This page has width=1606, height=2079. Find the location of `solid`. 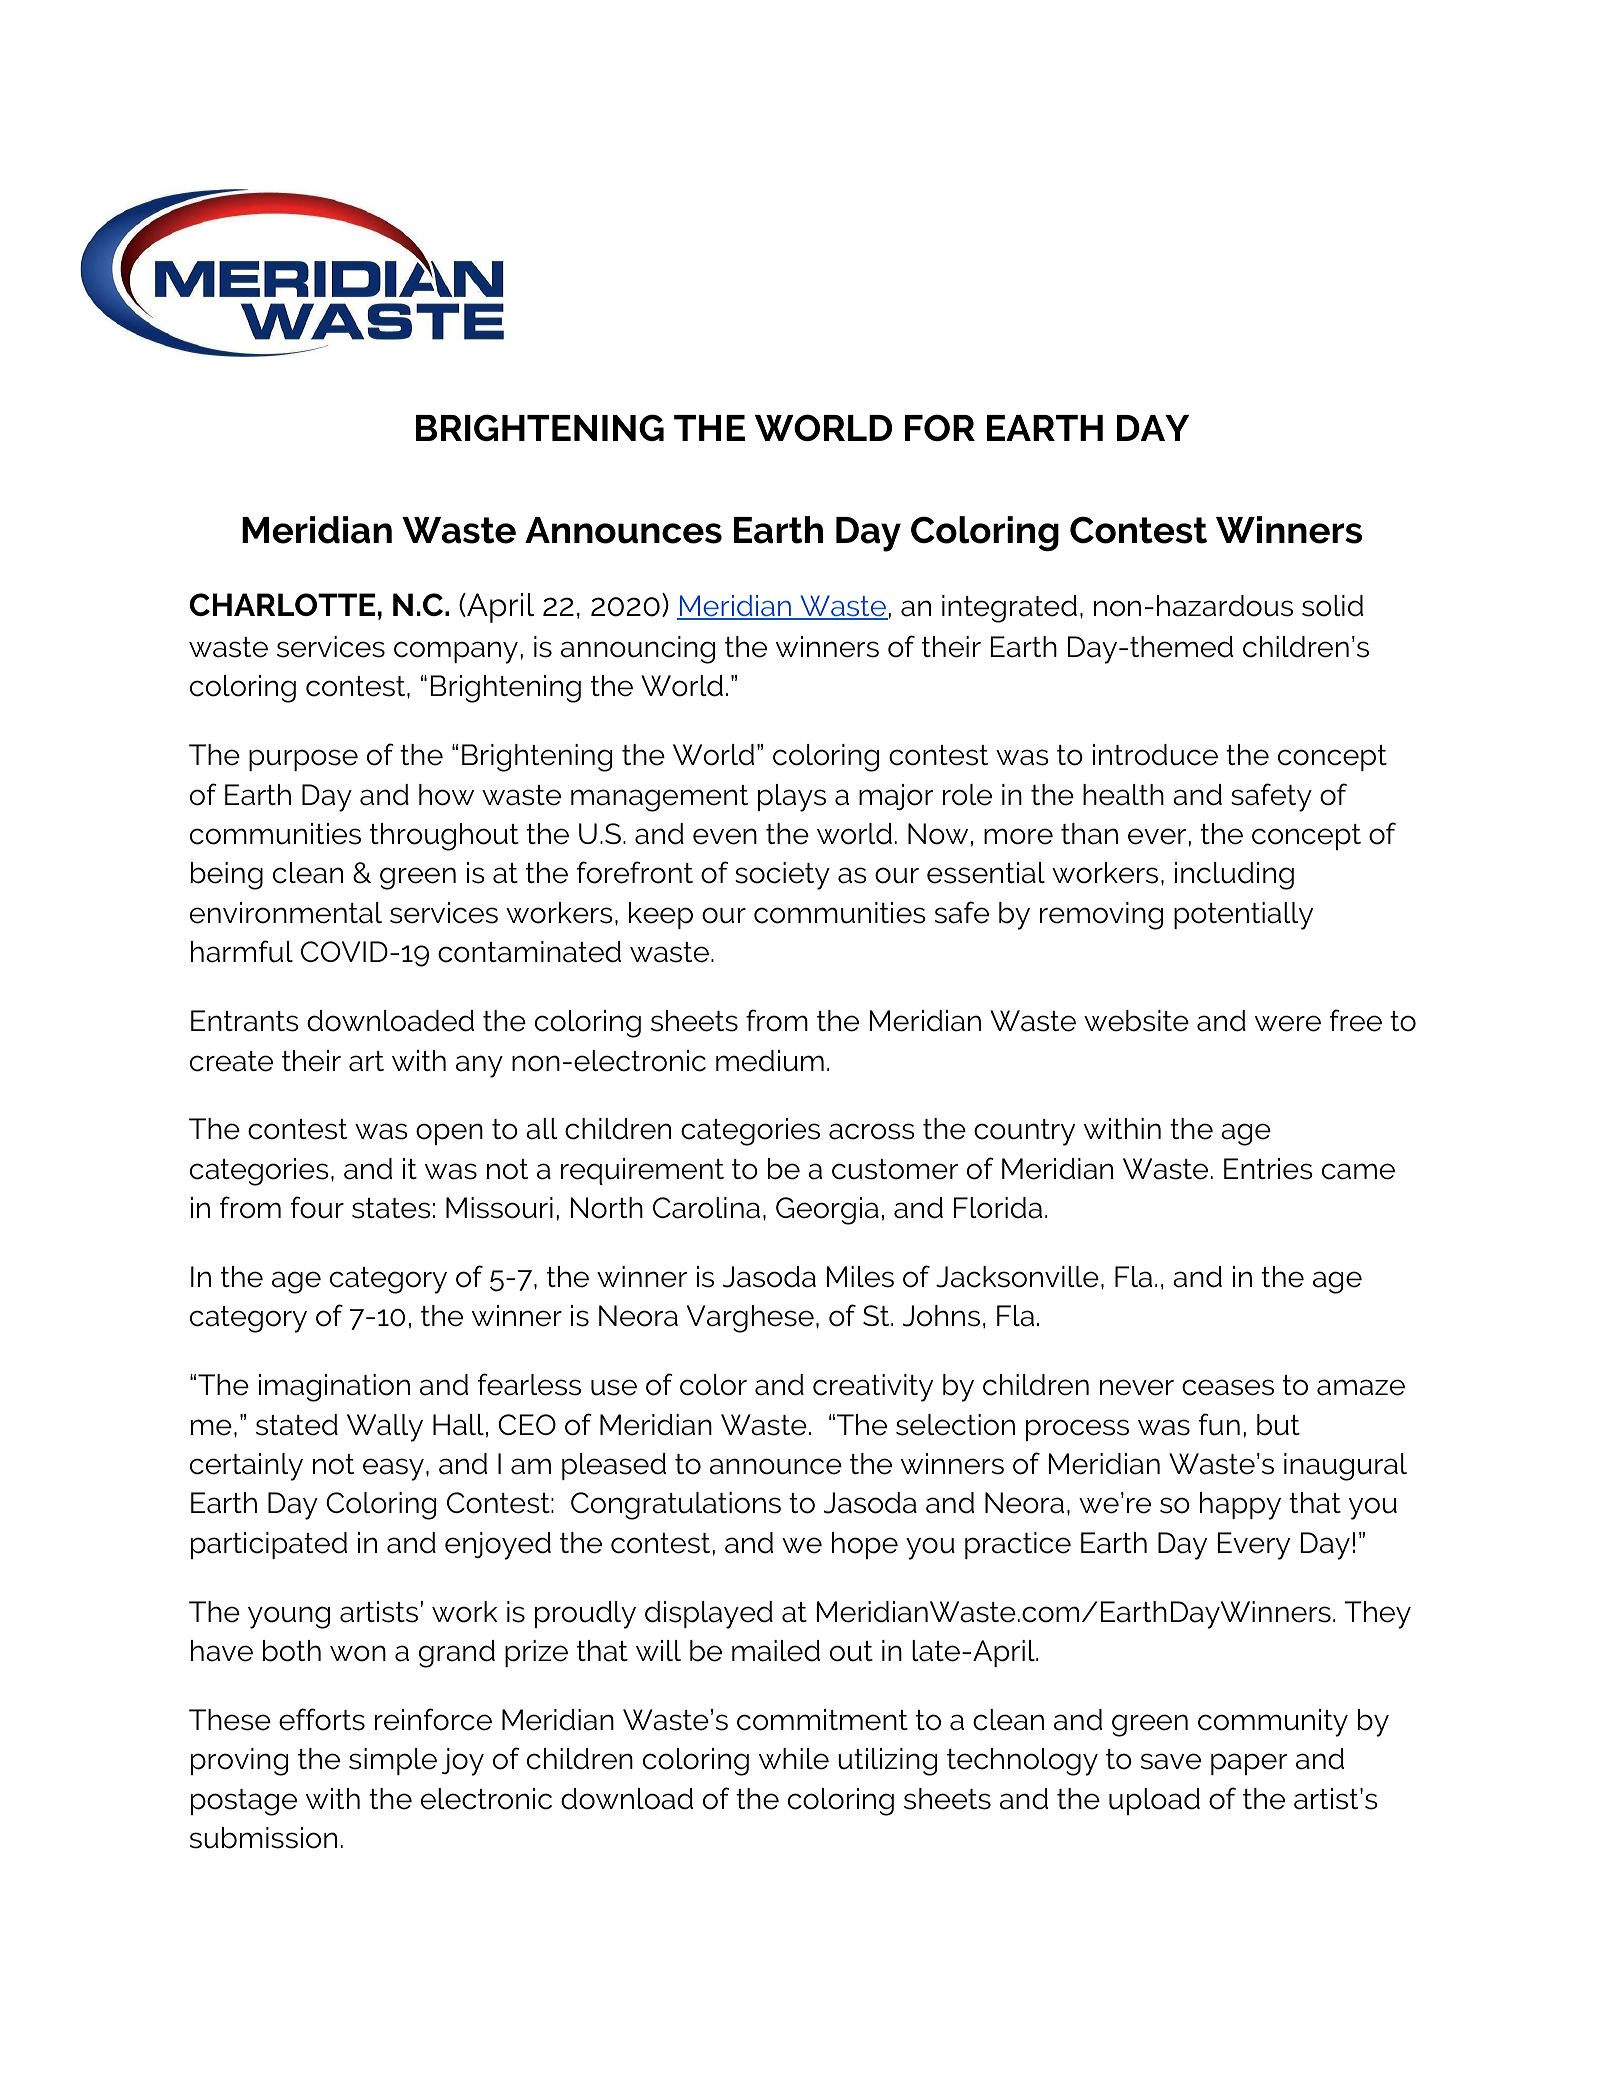

solid is located at coordinates (1332, 606).
